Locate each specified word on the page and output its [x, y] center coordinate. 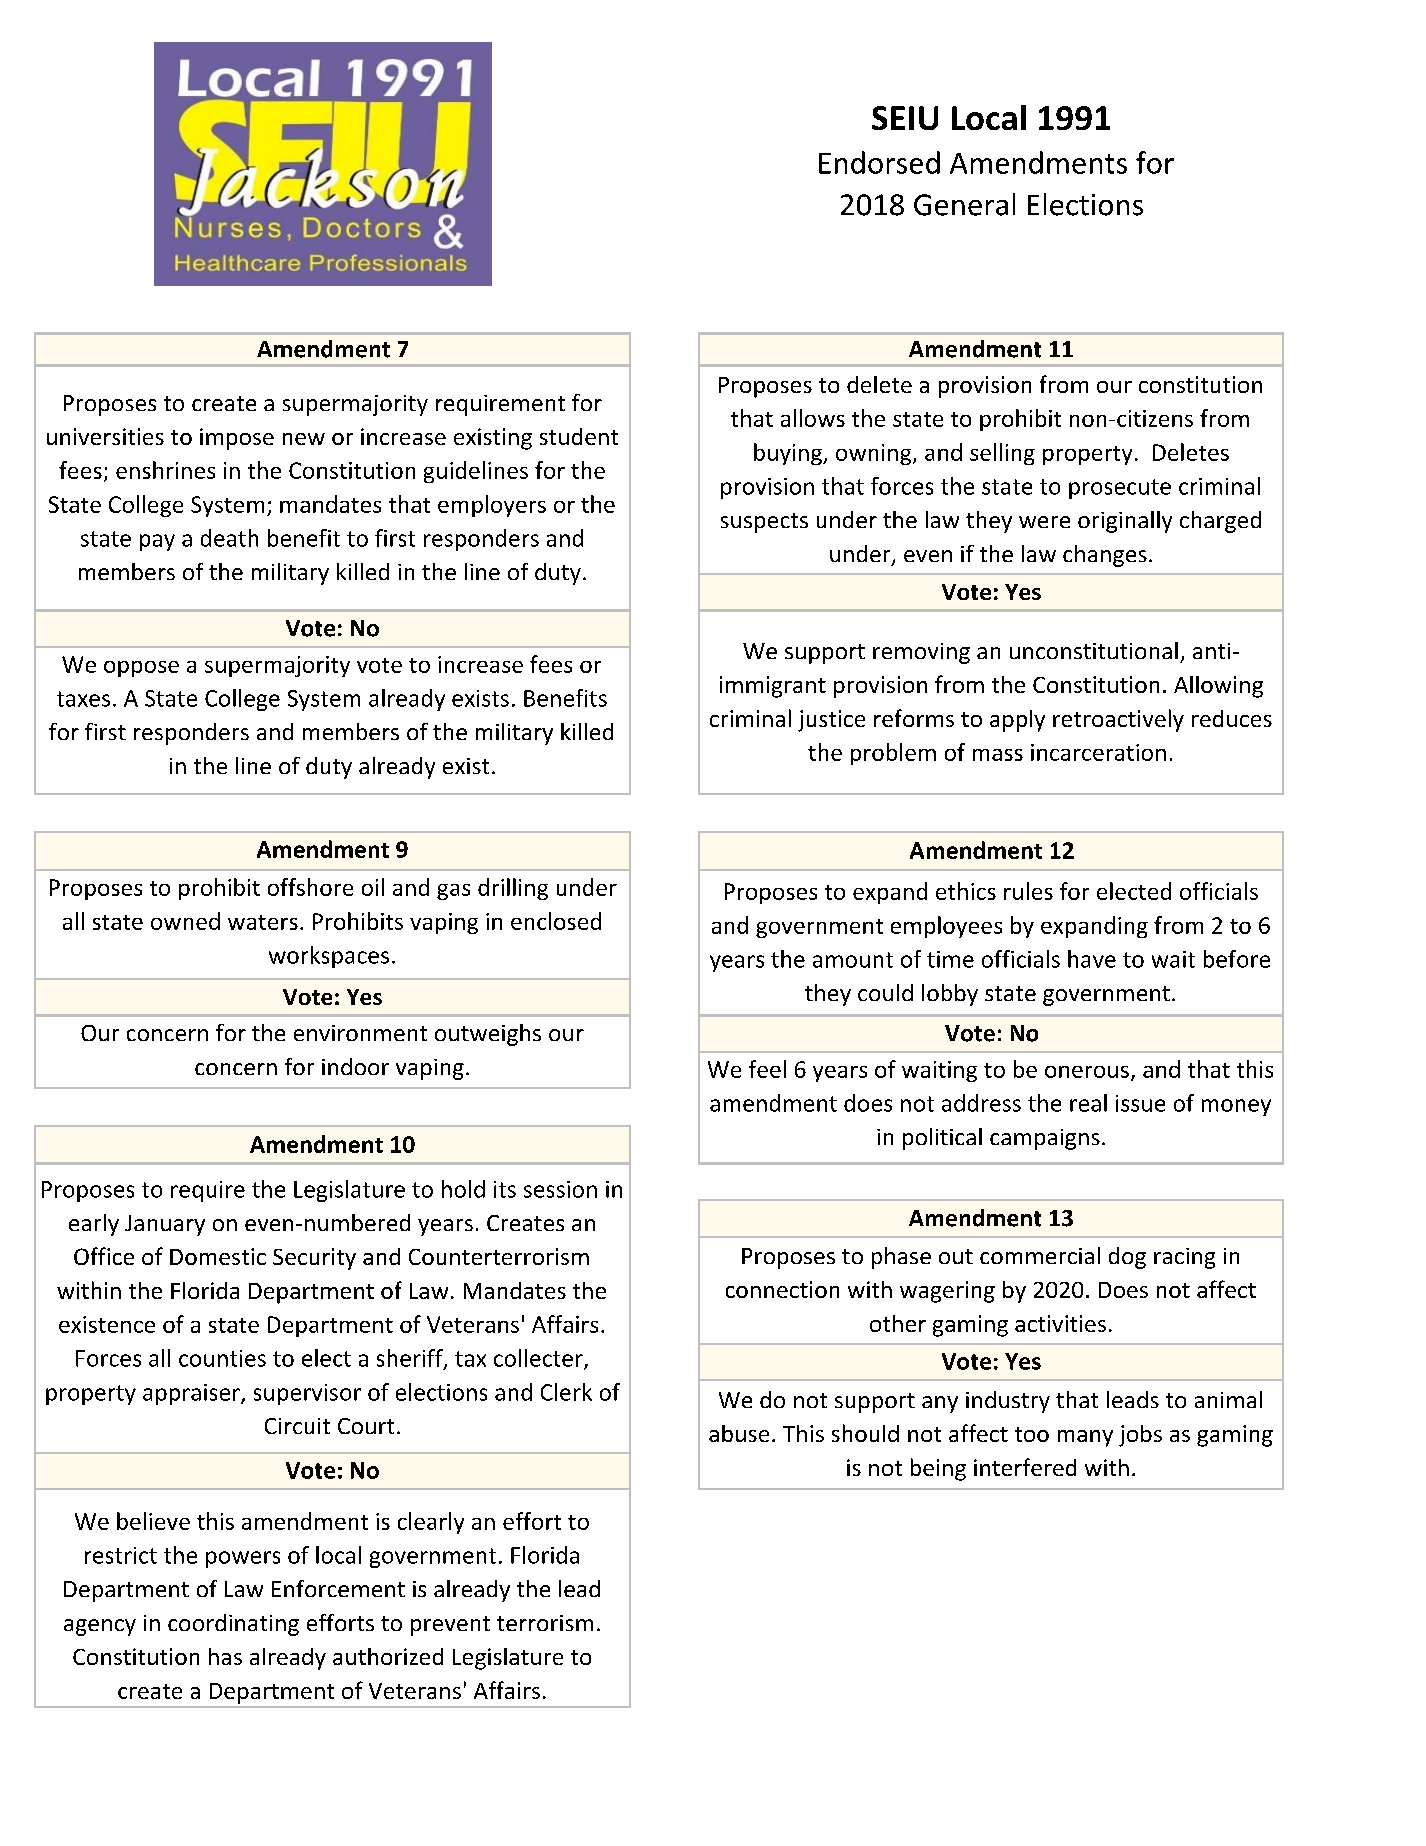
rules [1028, 891]
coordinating [233, 1625]
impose [237, 439]
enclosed [556, 921]
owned [185, 921]
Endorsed [879, 162]
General [964, 204]
